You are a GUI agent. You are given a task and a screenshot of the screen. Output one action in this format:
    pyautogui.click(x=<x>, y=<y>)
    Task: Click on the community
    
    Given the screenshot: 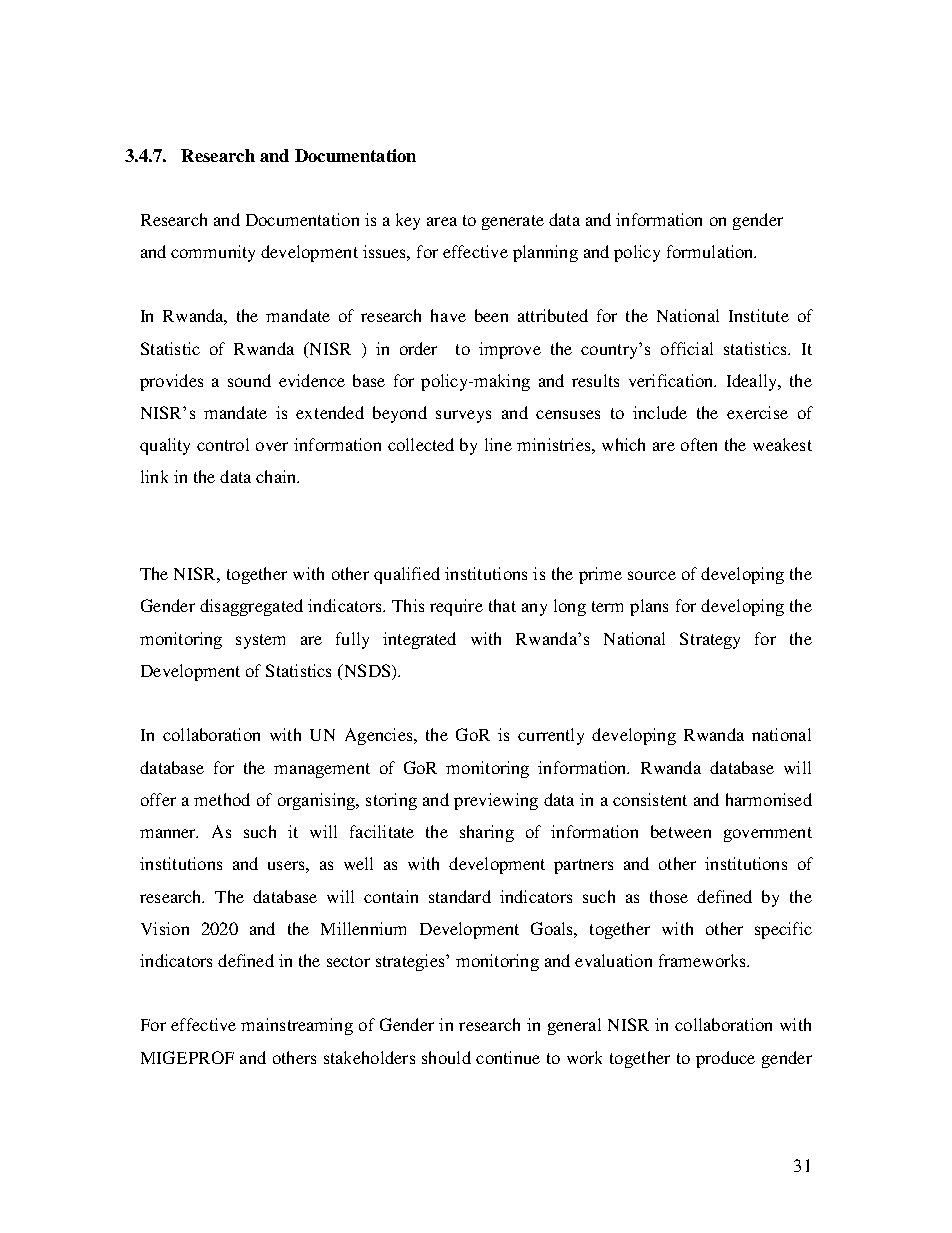 What is the action you would take?
    pyautogui.click(x=213, y=253)
